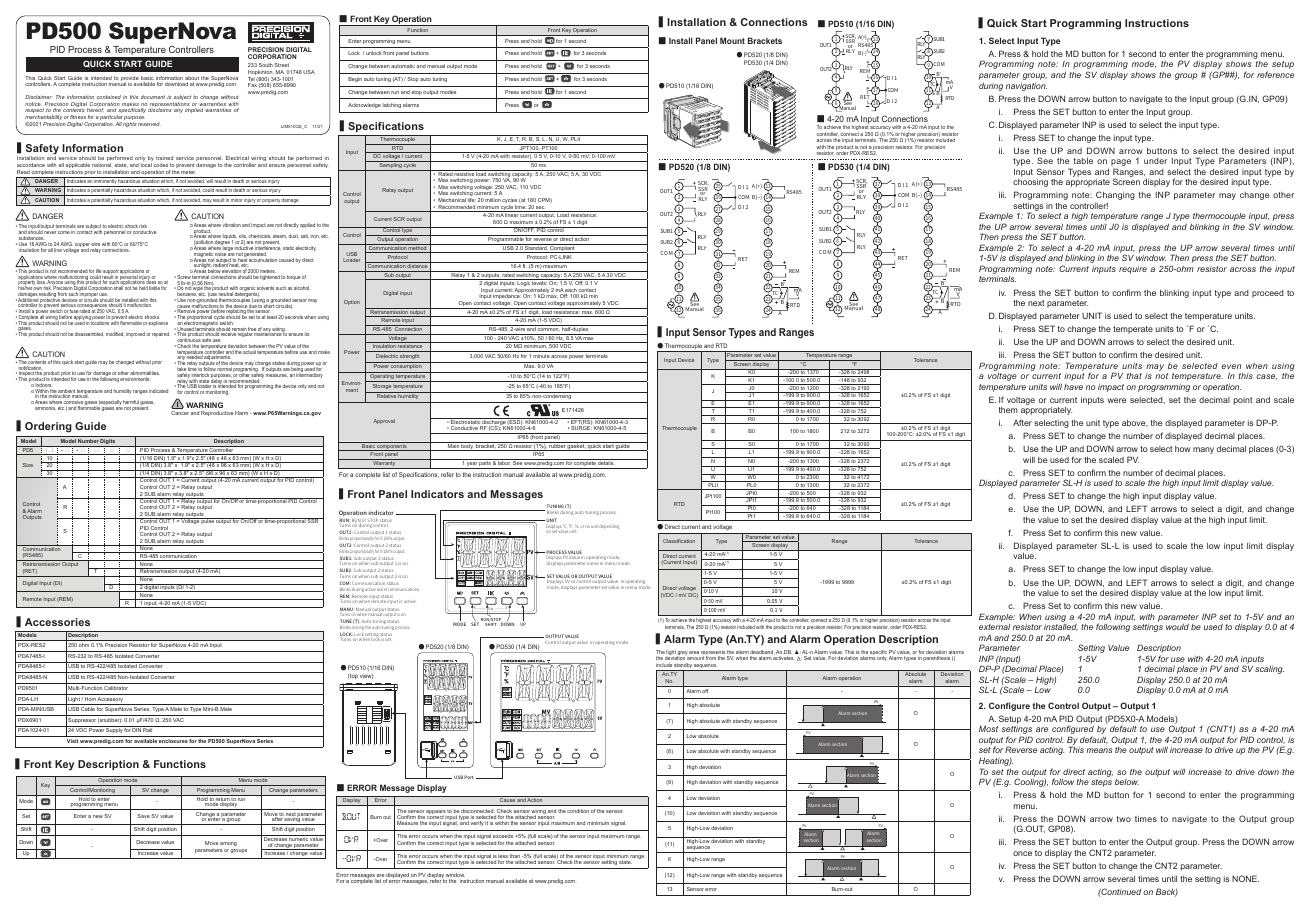 The width and height of the document is (1308, 924). What do you see at coordinates (265, 288) in the document?
I see `solvents` at bounding box center [265, 288].
